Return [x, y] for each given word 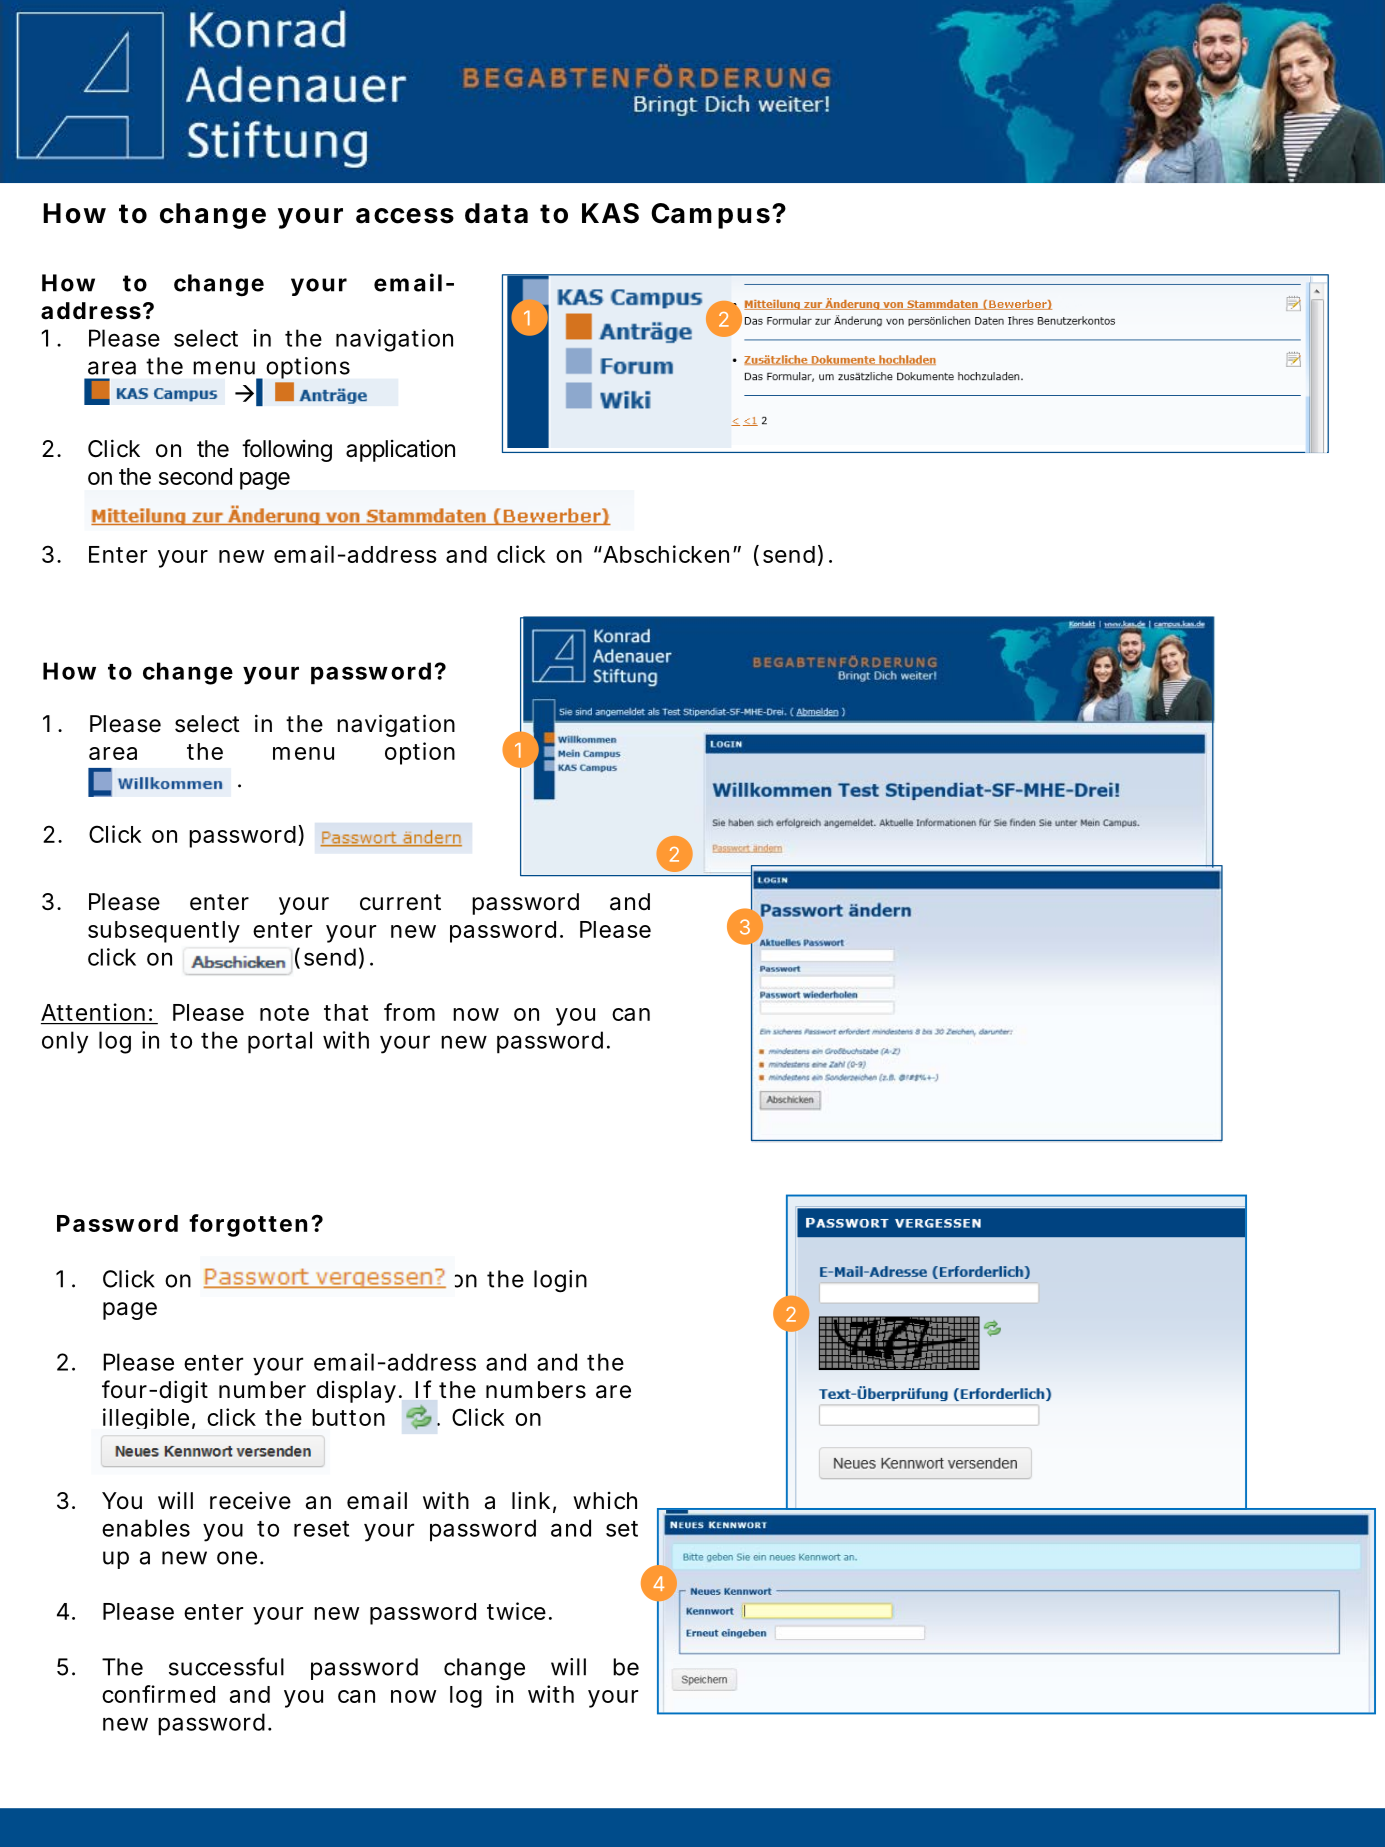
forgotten [248, 1225]
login [560, 1281]
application [400, 451]
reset [321, 1529]
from [409, 1012]
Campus [710, 216]
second [195, 476]
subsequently [164, 932]
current [400, 902]
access [405, 216]
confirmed [158, 1694]
